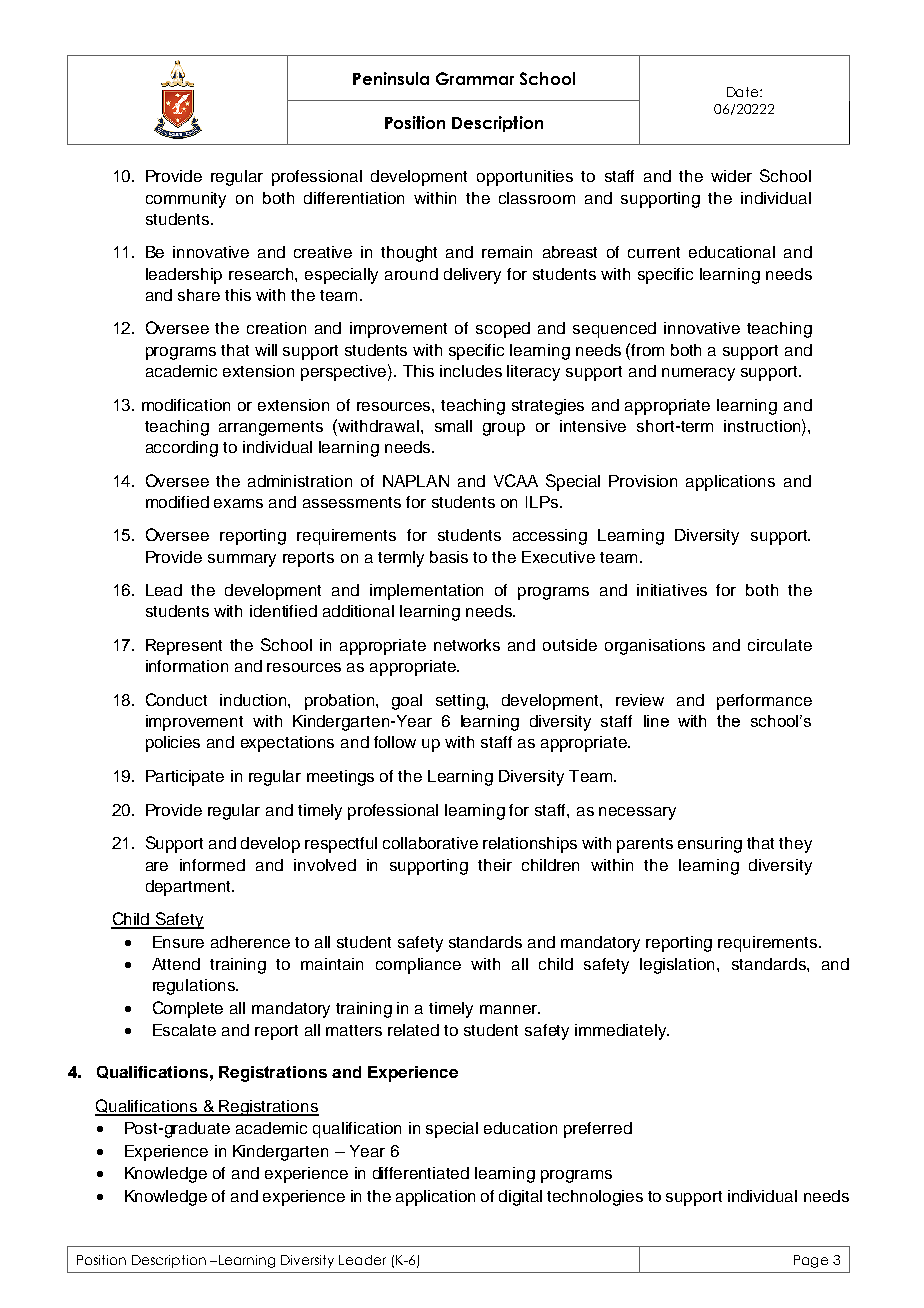 The image size is (924, 1308). What do you see at coordinates (187, 666) in the document?
I see `information` at bounding box center [187, 666].
